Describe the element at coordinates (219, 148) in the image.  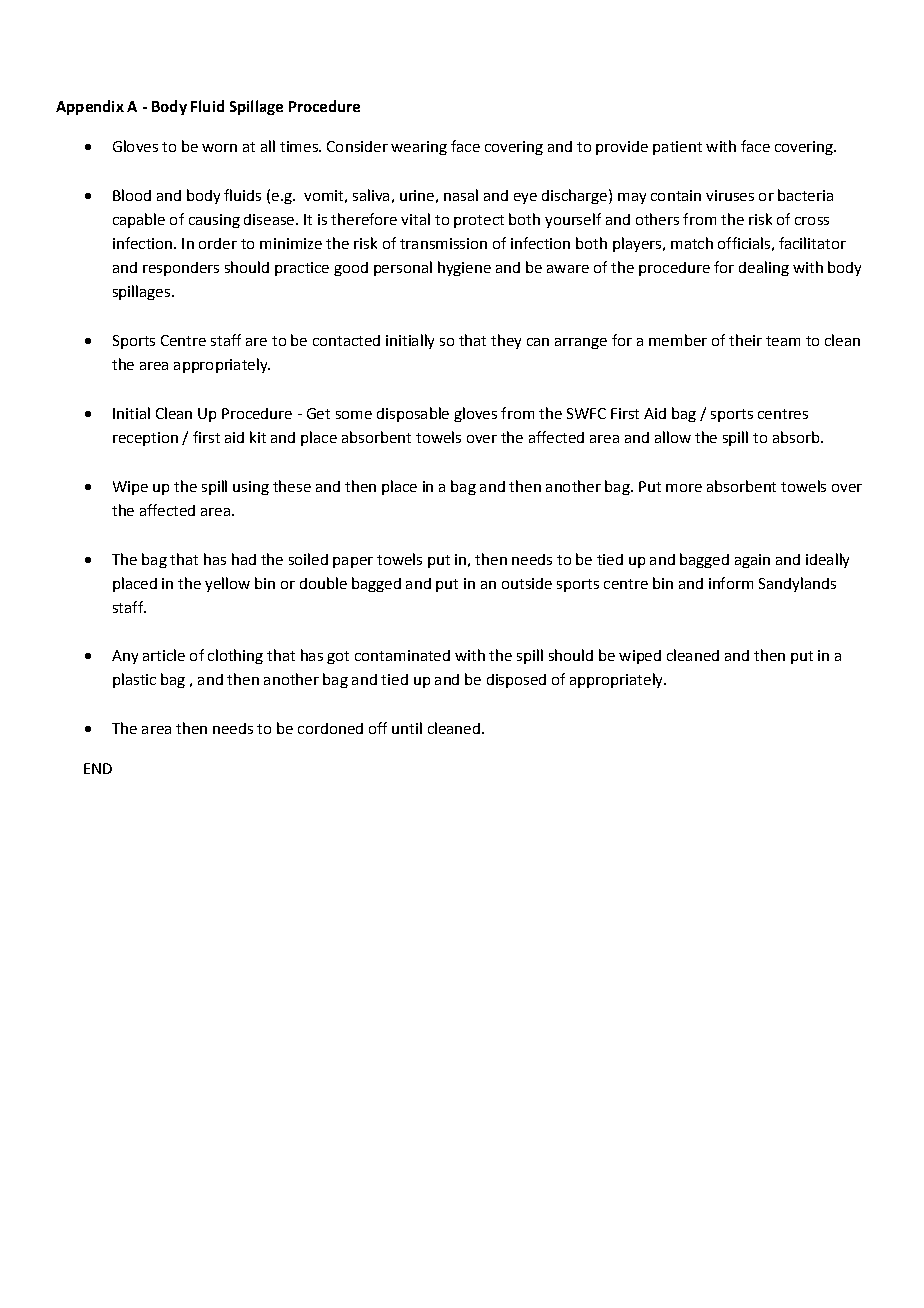
I see `worn` at that location.
